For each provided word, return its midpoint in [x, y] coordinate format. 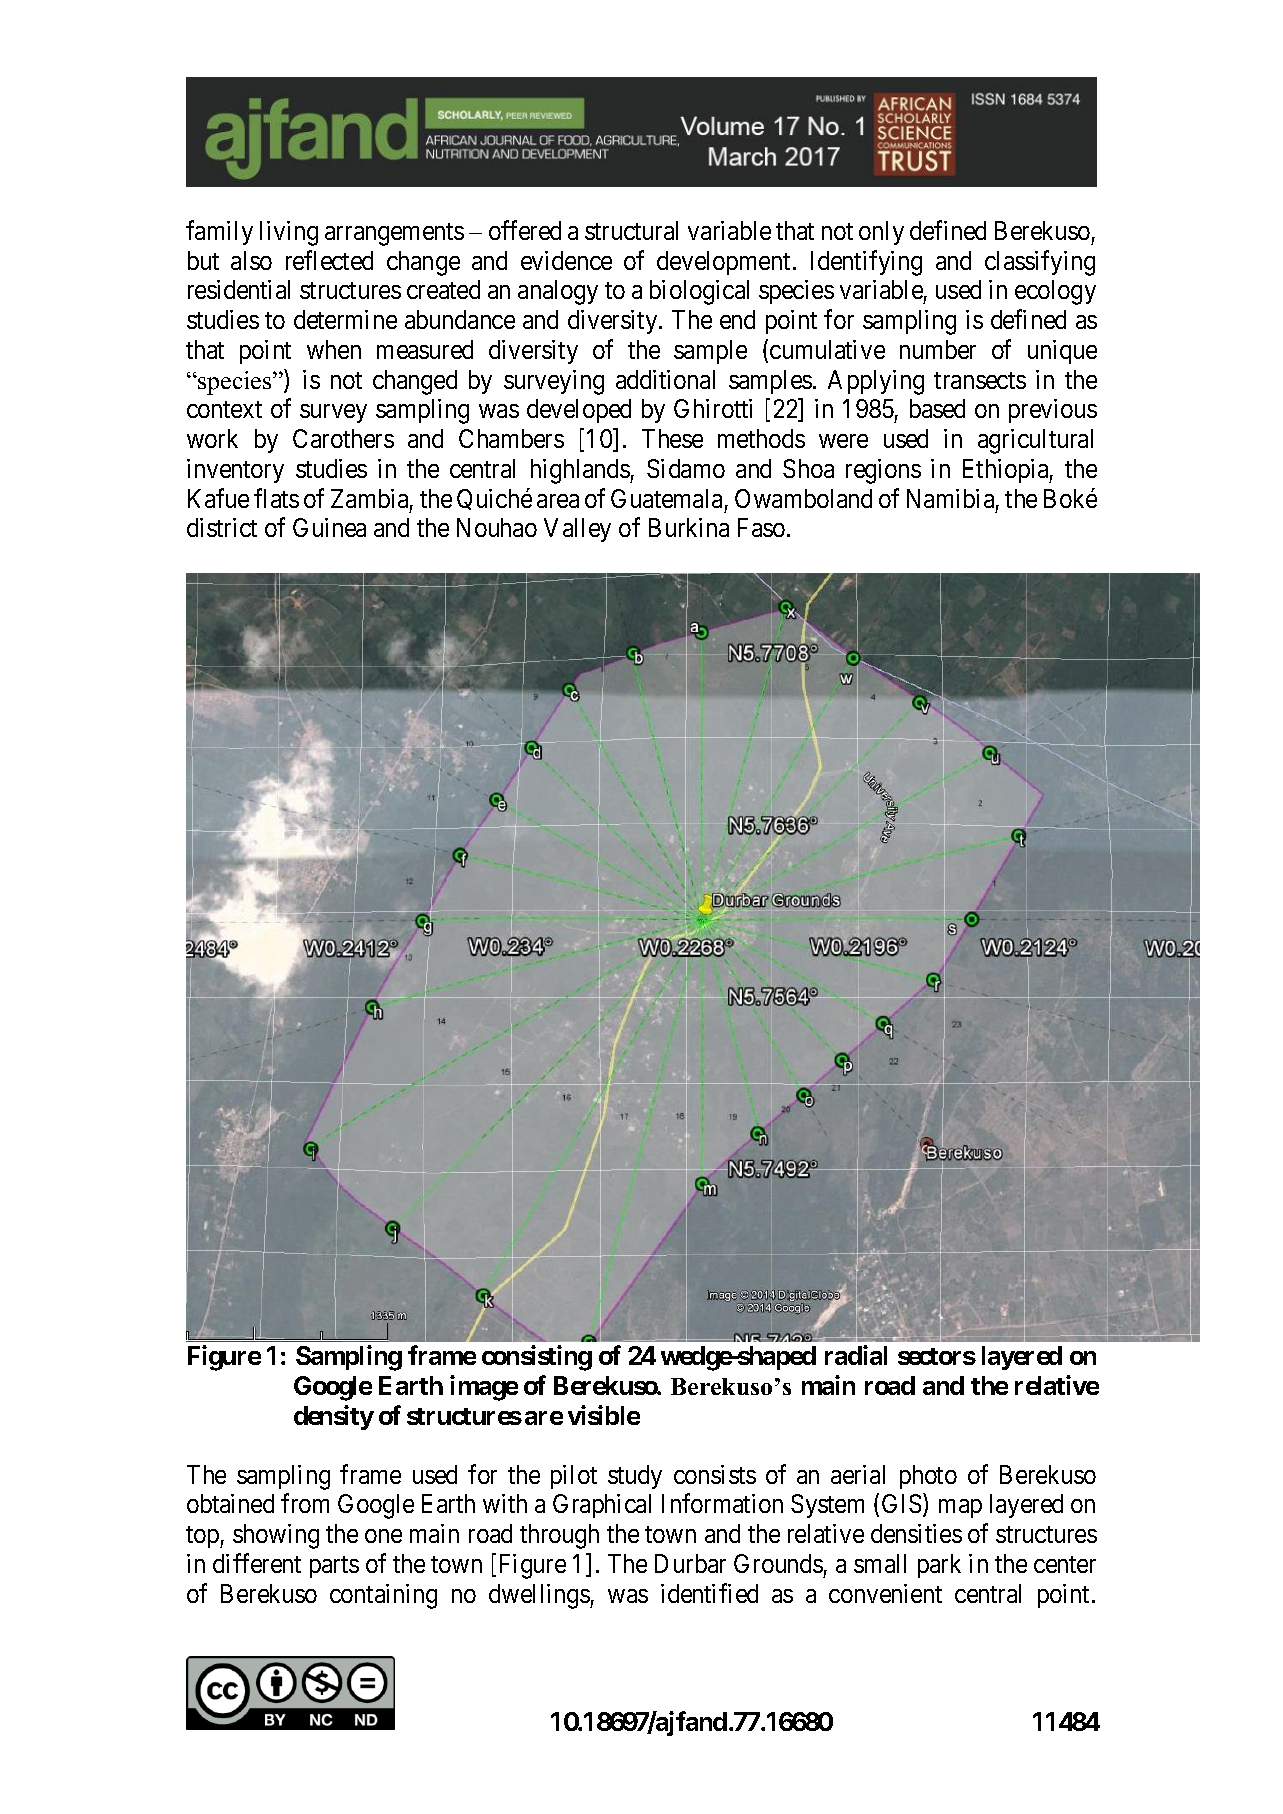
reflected [329, 260]
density [334, 1417]
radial [856, 1355]
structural [631, 230]
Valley [577, 530]
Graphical [602, 1506]
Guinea [329, 527]
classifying [1040, 263]
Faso [761, 527]
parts [334, 1567]
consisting [537, 1358]
